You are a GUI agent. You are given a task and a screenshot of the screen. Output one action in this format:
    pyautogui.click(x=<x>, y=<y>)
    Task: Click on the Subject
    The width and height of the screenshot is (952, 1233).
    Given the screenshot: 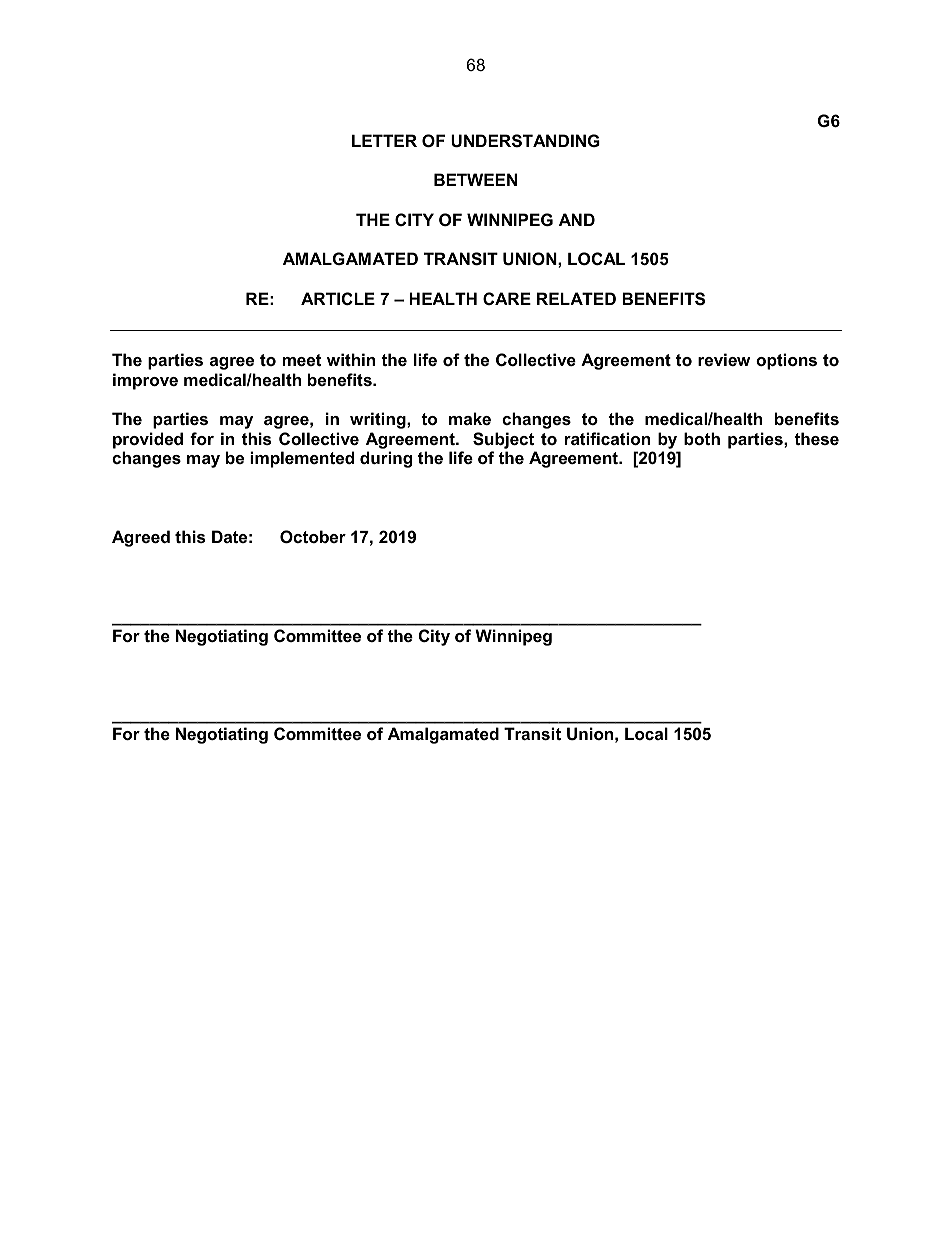 What is the action you would take?
    pyautogui.click(x=503, y=440)
